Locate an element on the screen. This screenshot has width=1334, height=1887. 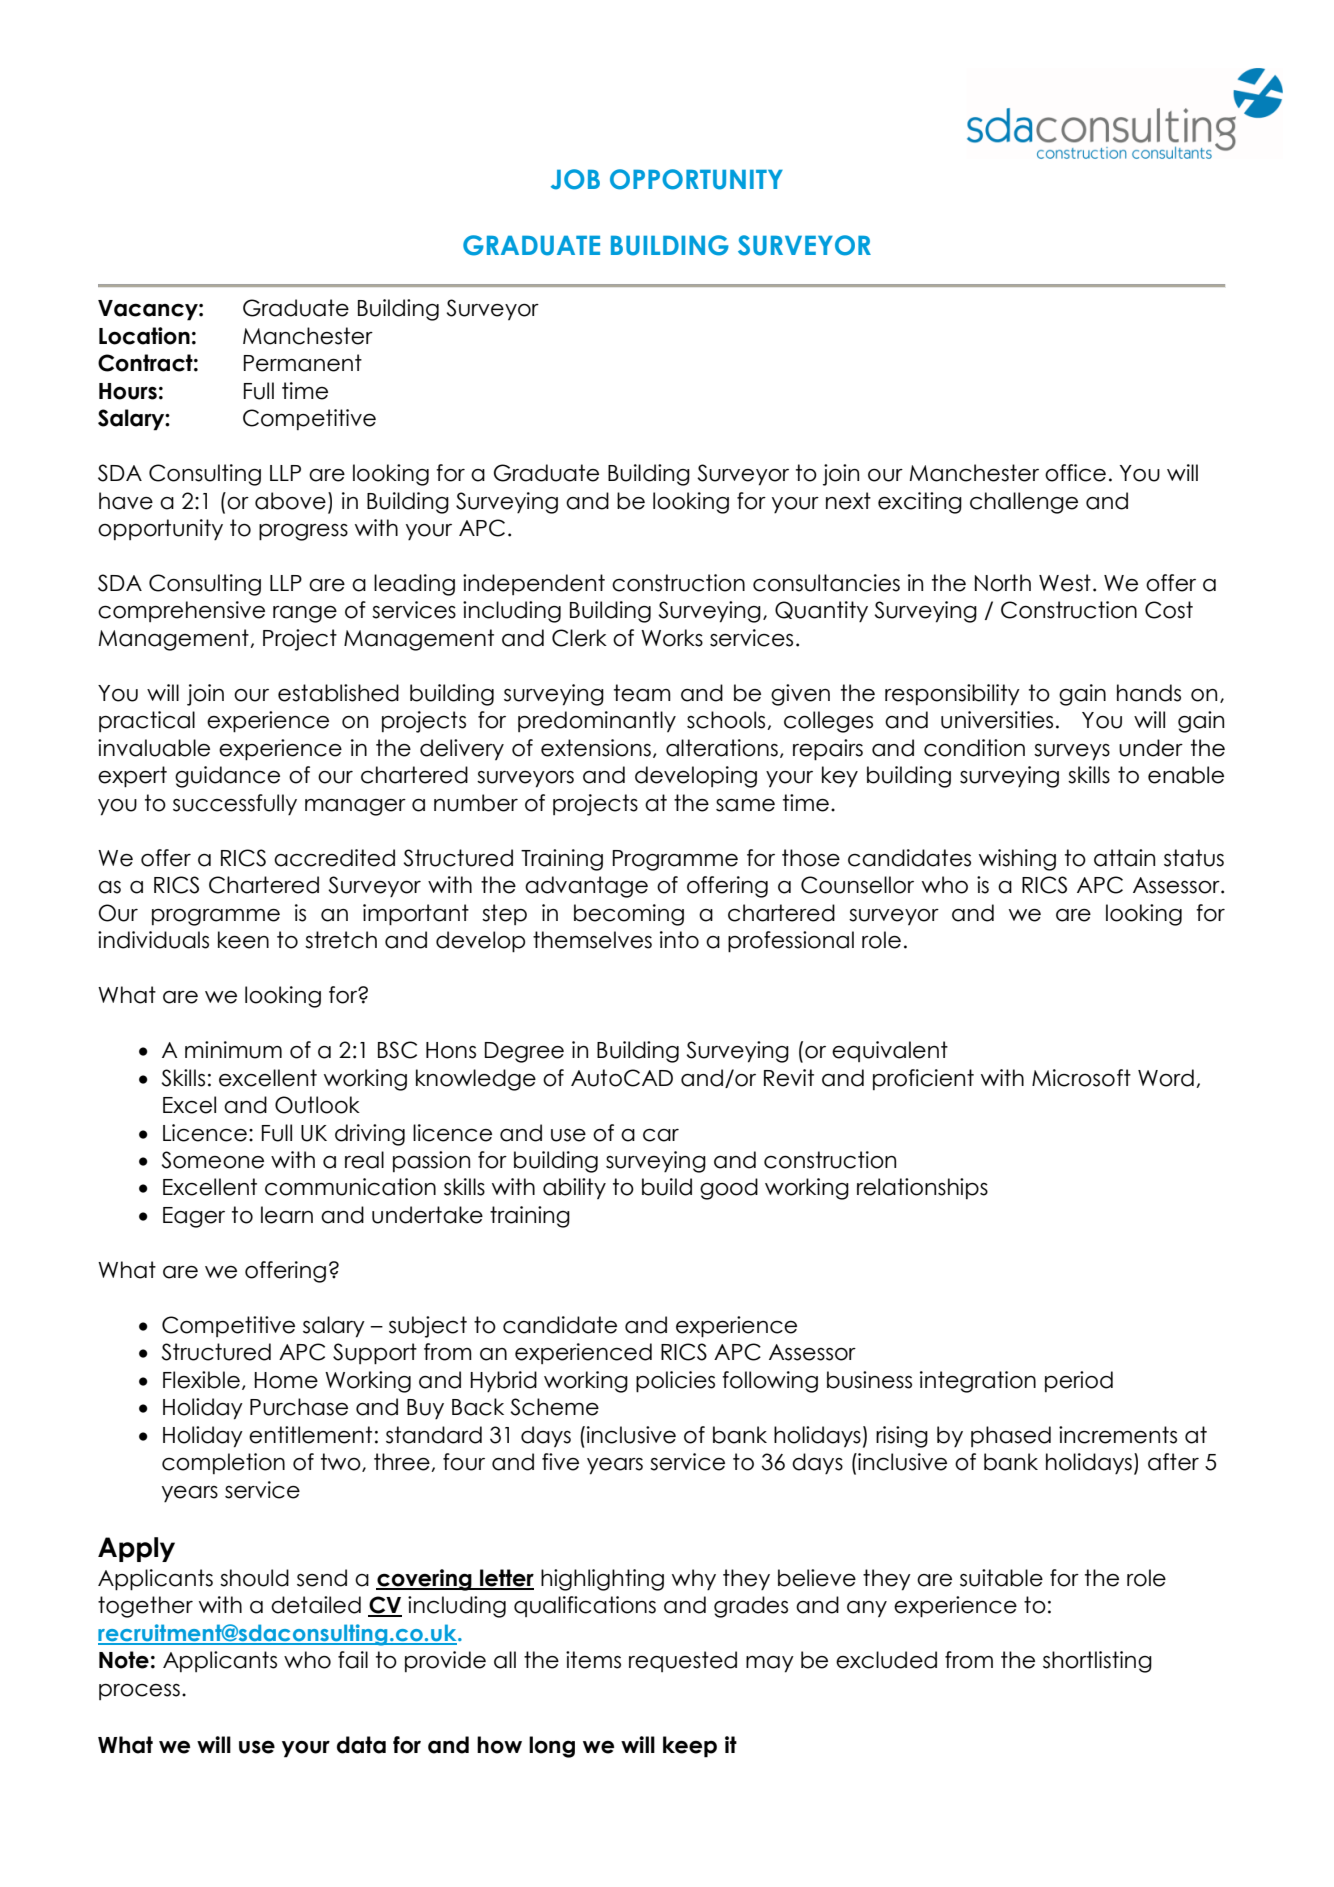
relationships is located at coordinates (922, 1188).
